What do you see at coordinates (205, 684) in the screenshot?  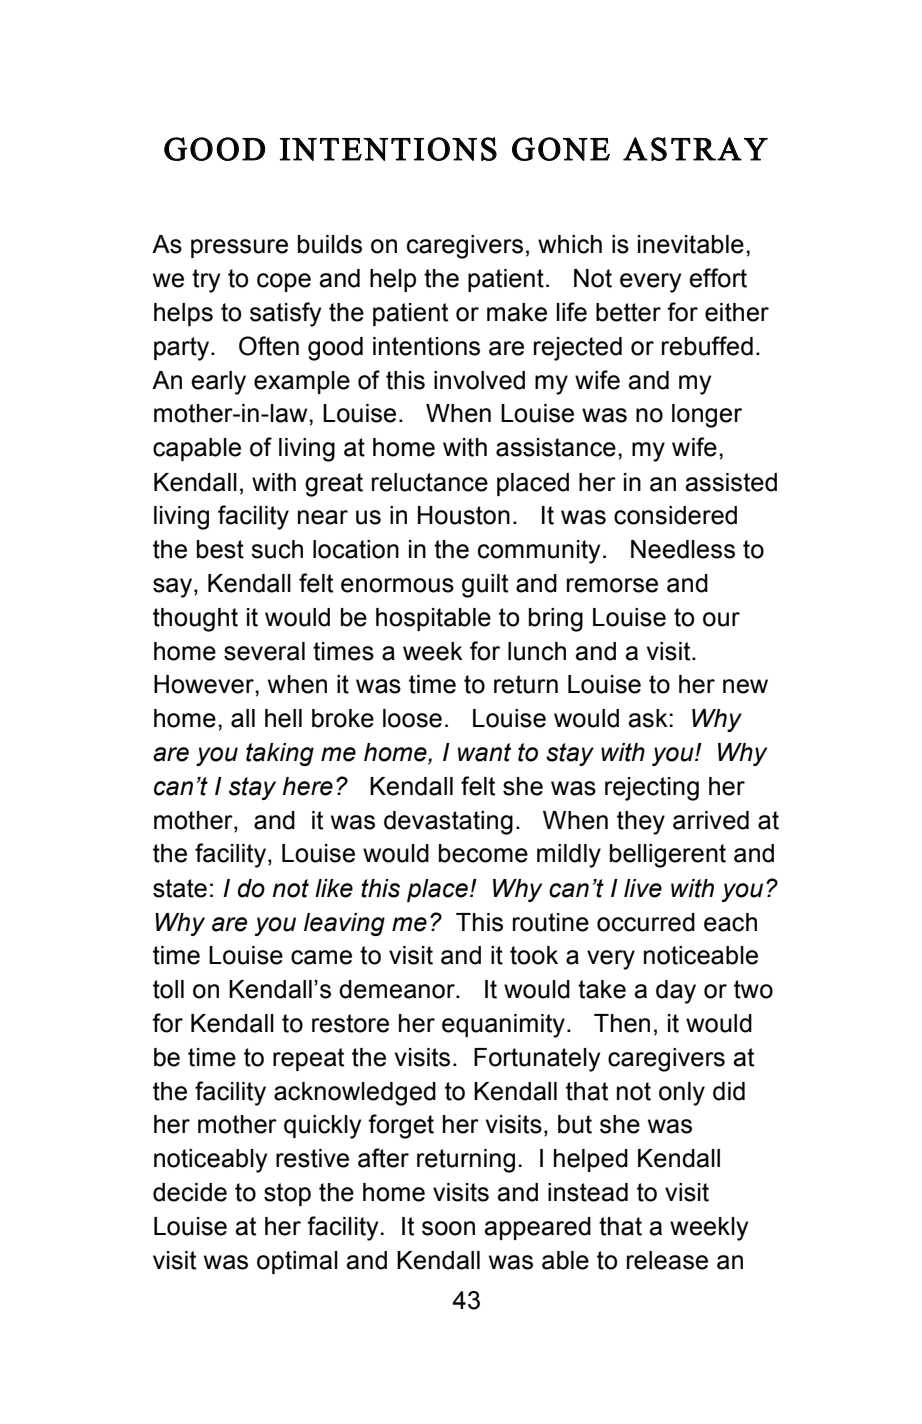 I see `However` at bounding box center [205, 684].
